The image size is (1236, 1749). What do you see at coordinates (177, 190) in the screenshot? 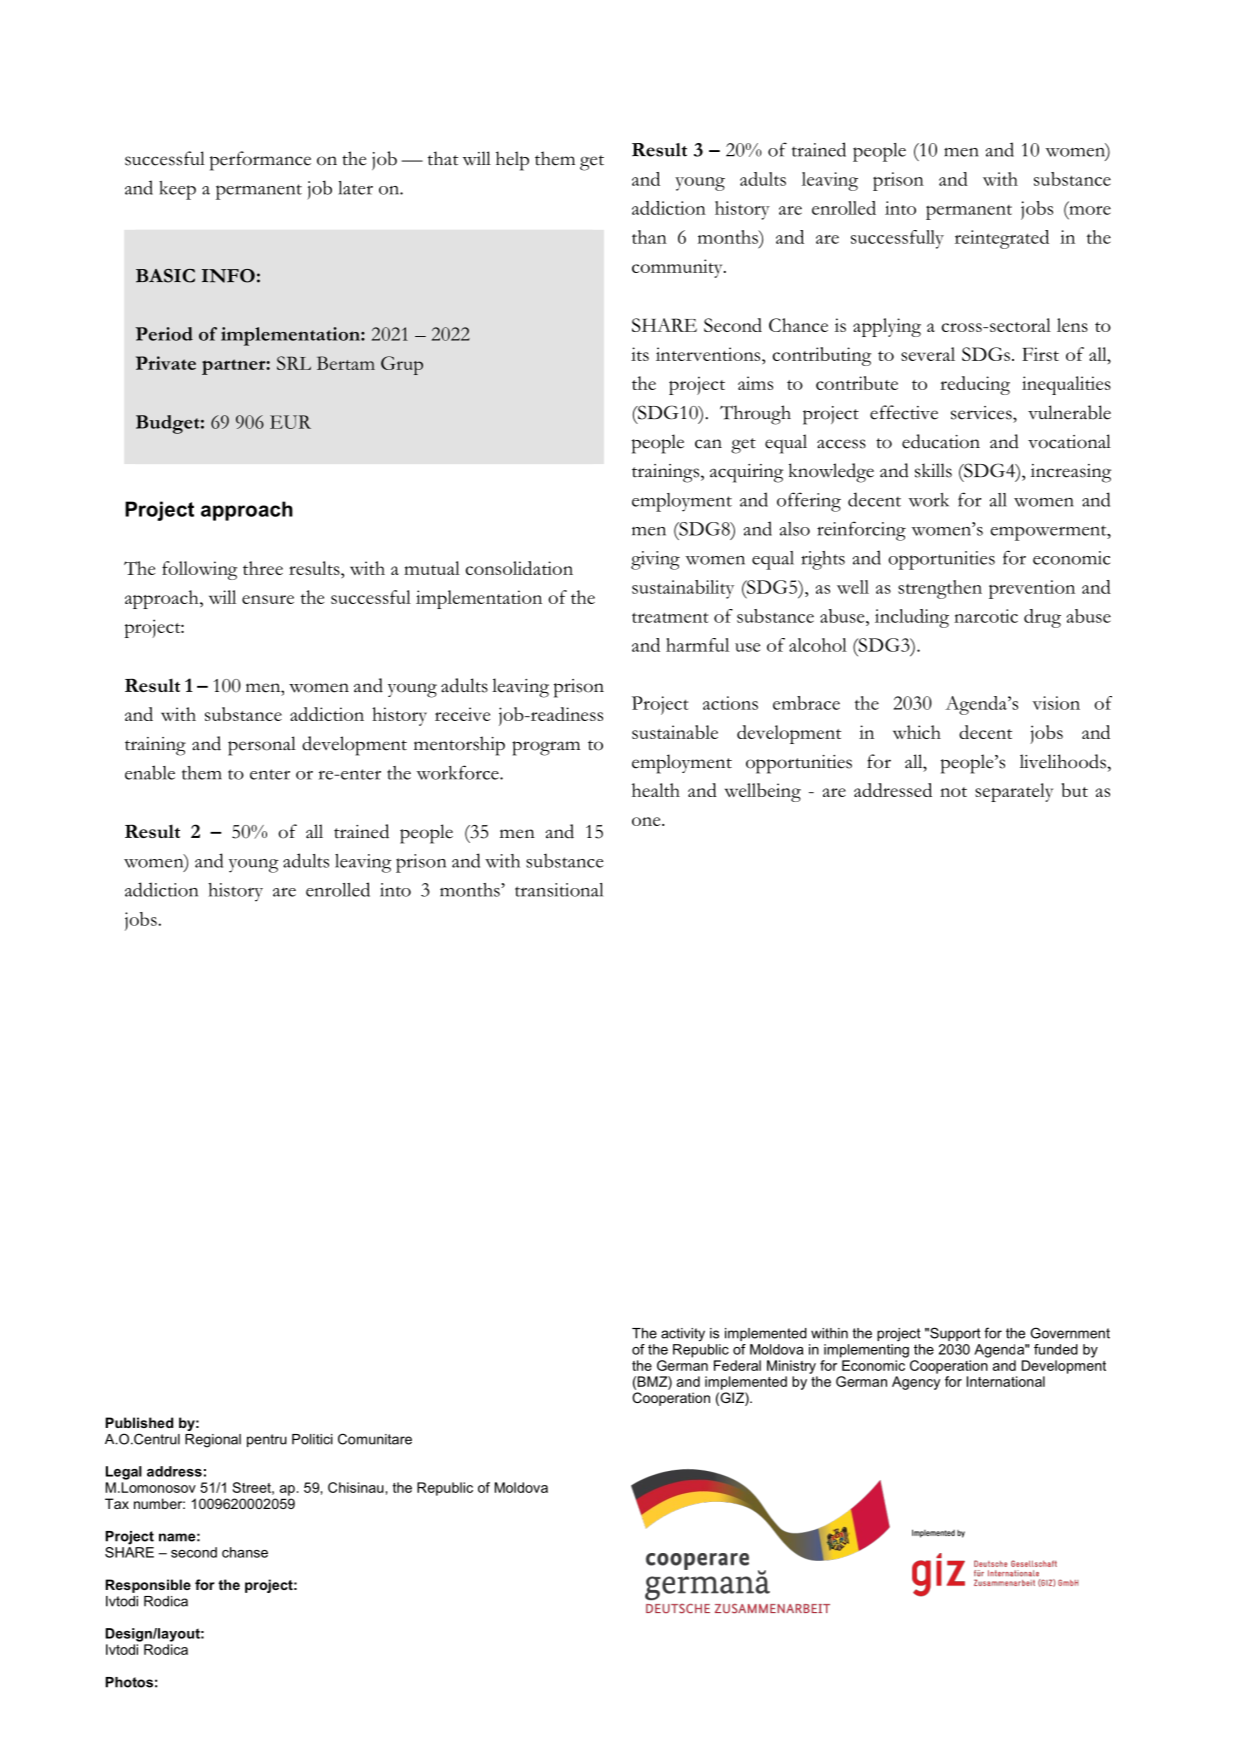
I see `keep` at bounding box center [177, 190].
